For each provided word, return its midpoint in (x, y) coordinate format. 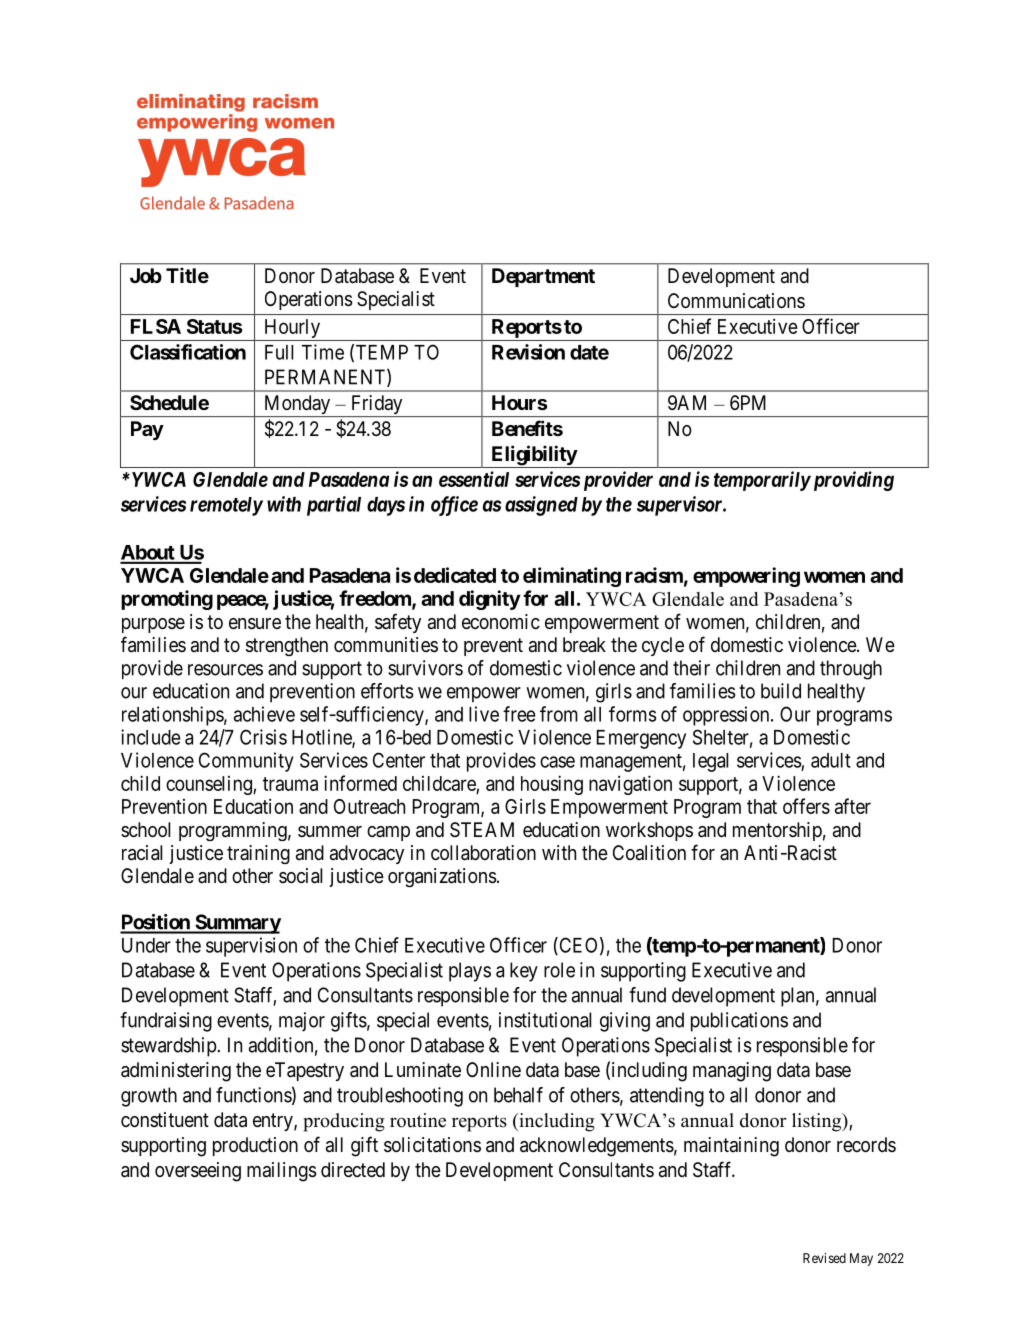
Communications (736, 301)
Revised (824, 1258)
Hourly (292, 330)
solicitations (432, 1145)
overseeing (198, 1172)
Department (543, 277)
